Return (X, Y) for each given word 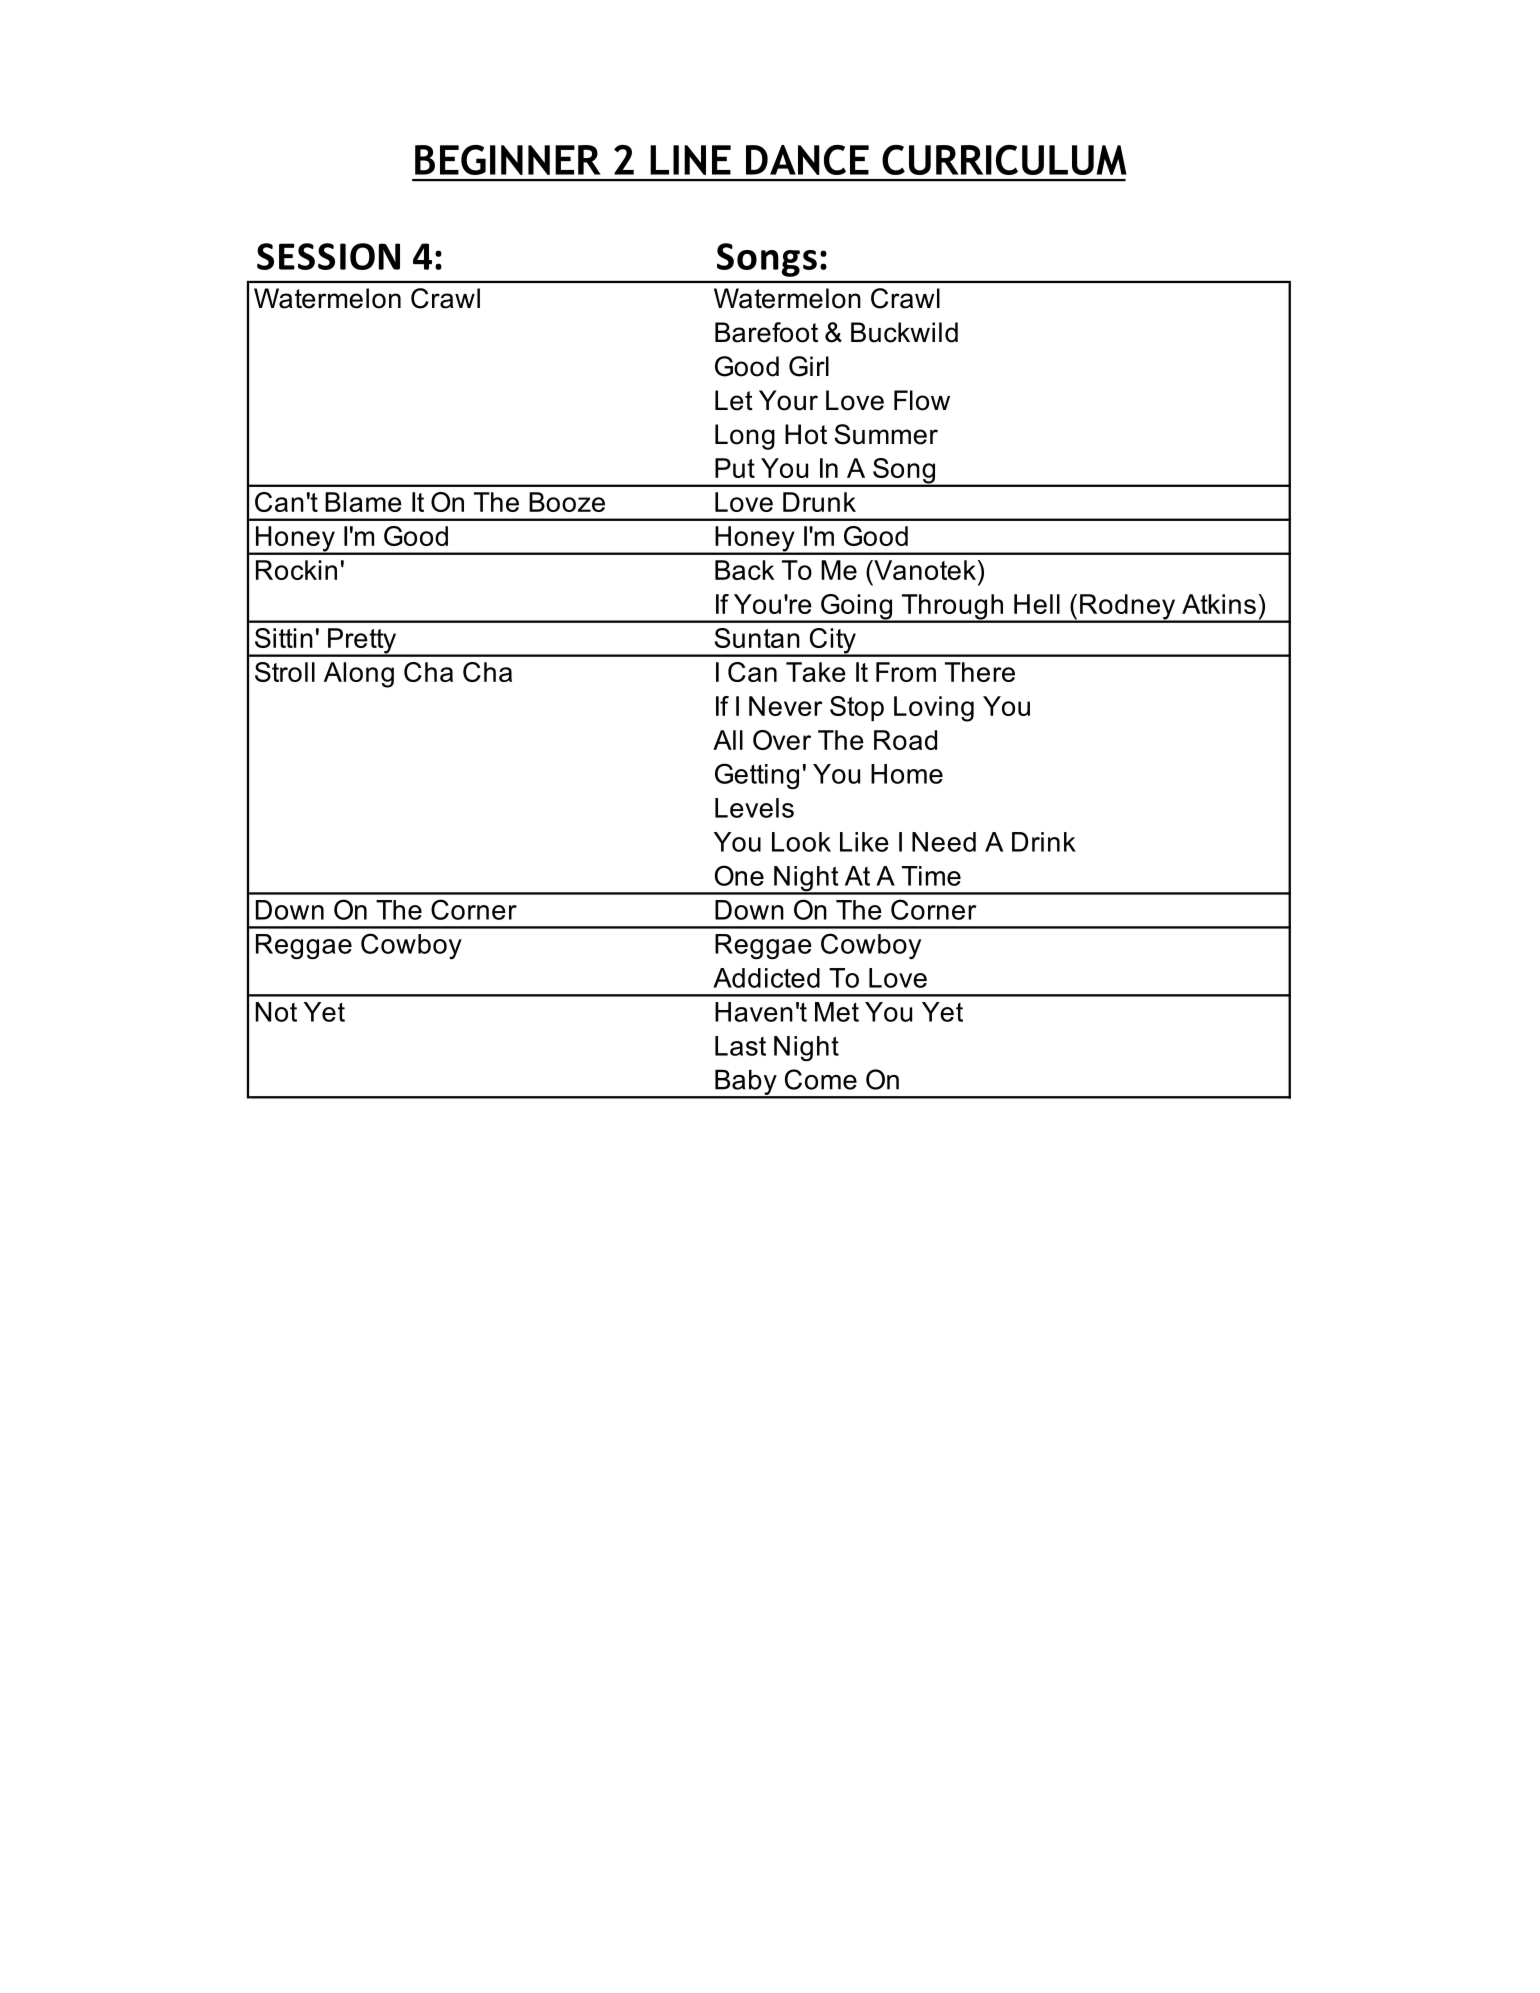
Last (740, 1046)
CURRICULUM (1004, 160)
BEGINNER (508, 160)
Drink (1044, 842)
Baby (746, 1083)
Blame (363, 502)
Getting (757, 776)
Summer (886, 434)
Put (735, 468)
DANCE (807, 160)
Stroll (285, 672)
